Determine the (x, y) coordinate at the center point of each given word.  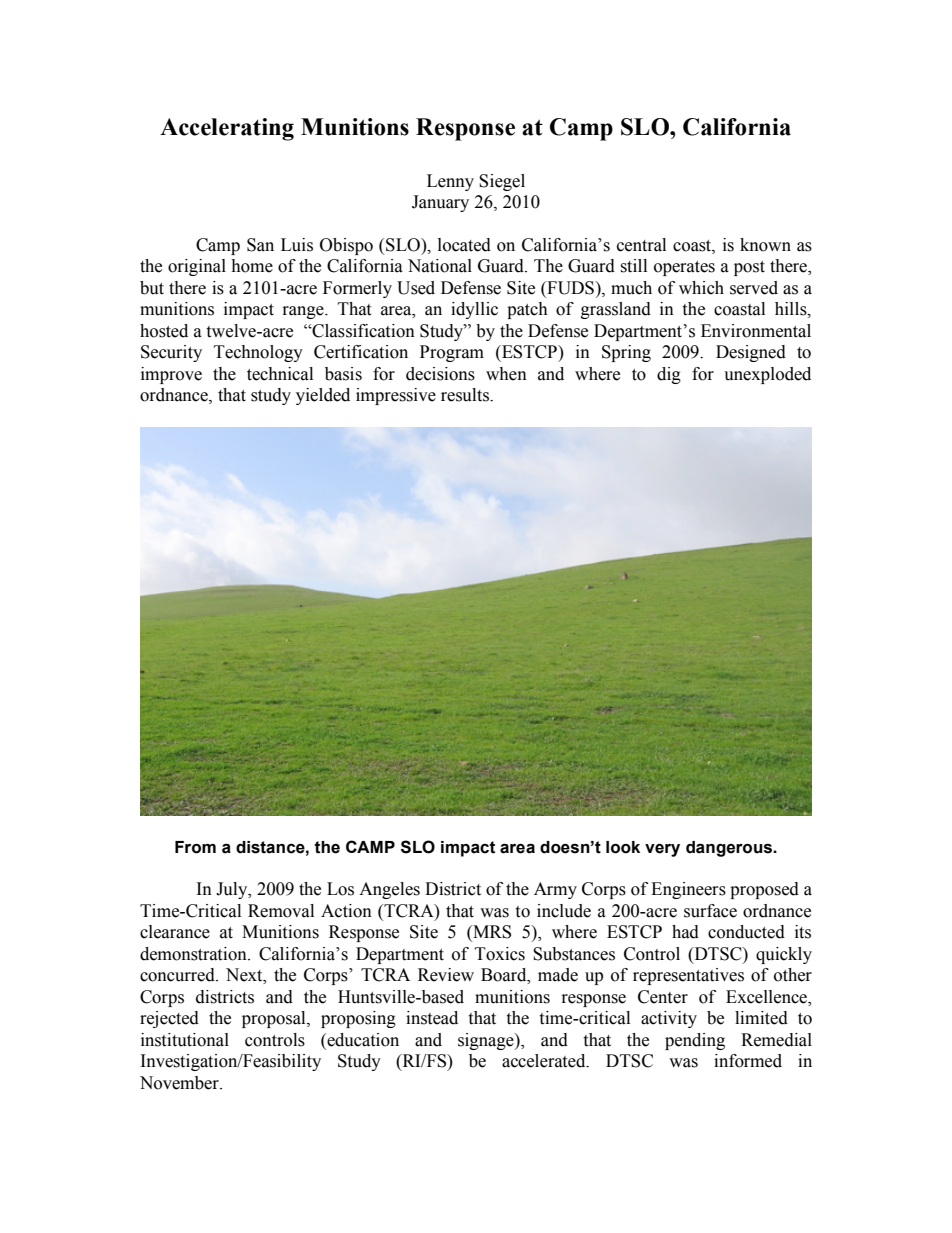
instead (432, 1018)
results (466, 395)
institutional (185, 1040)
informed (748, 1061)
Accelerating (227, 129)
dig (669, 375)
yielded (323, 396)
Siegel (502, 182)
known (765, 245)
